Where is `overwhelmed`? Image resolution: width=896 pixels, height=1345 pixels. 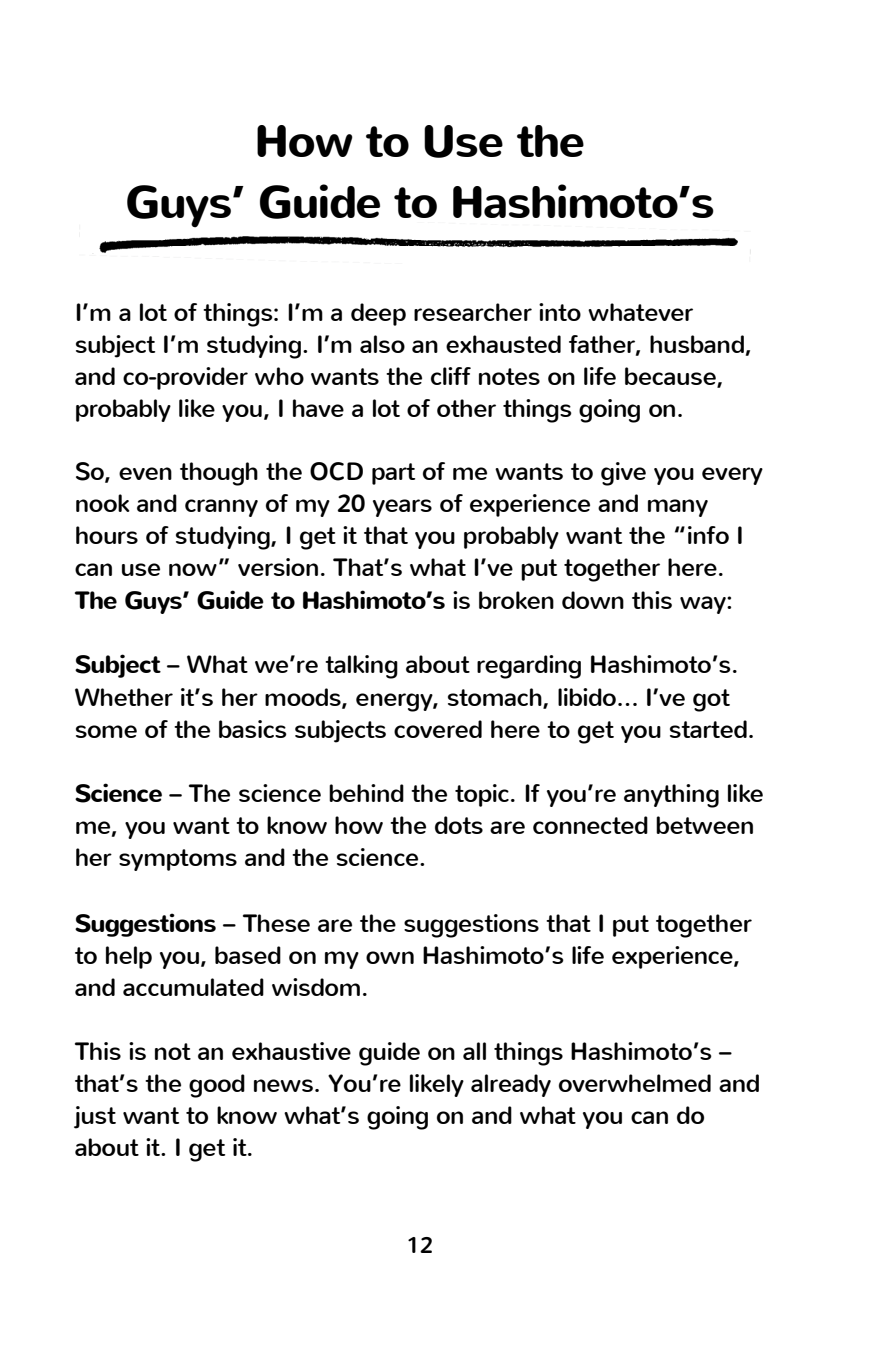
overwhelmed is located at coordinates (635, 1083).
